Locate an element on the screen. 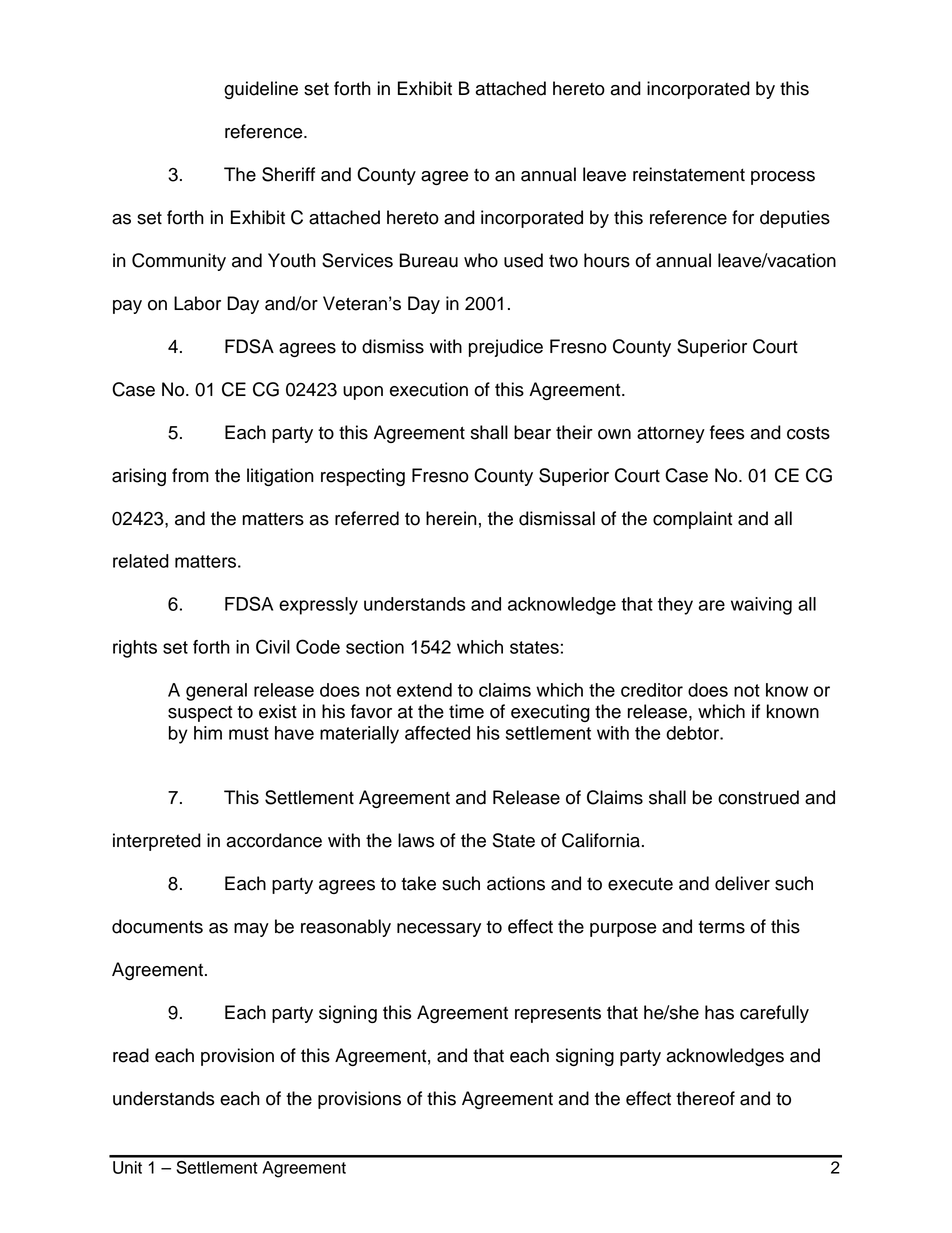 The height and width of the screenshot is (1233, 952). process is located at coordinates (783, 178).
